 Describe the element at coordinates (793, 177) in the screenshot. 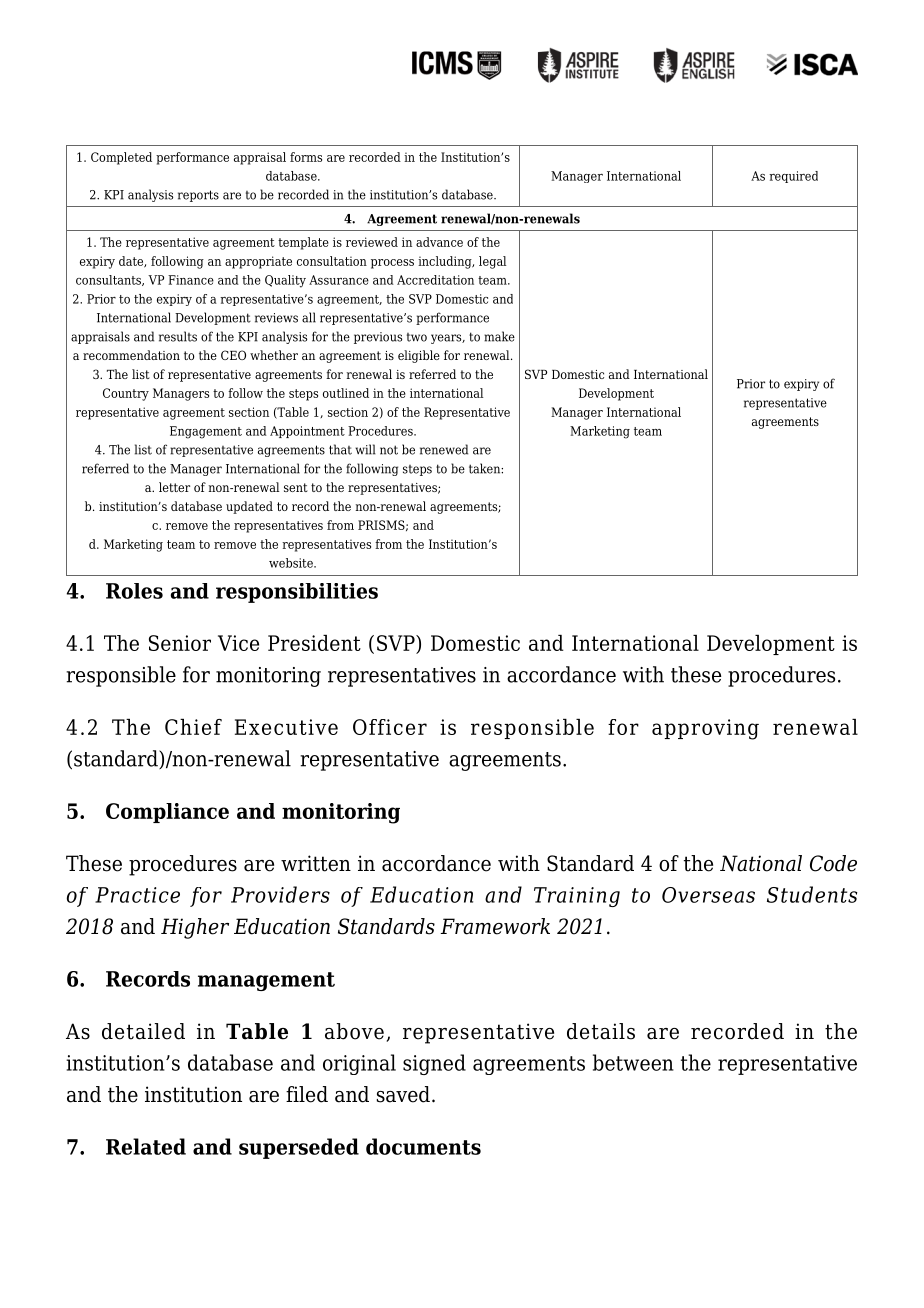

I see `required` at that location.
